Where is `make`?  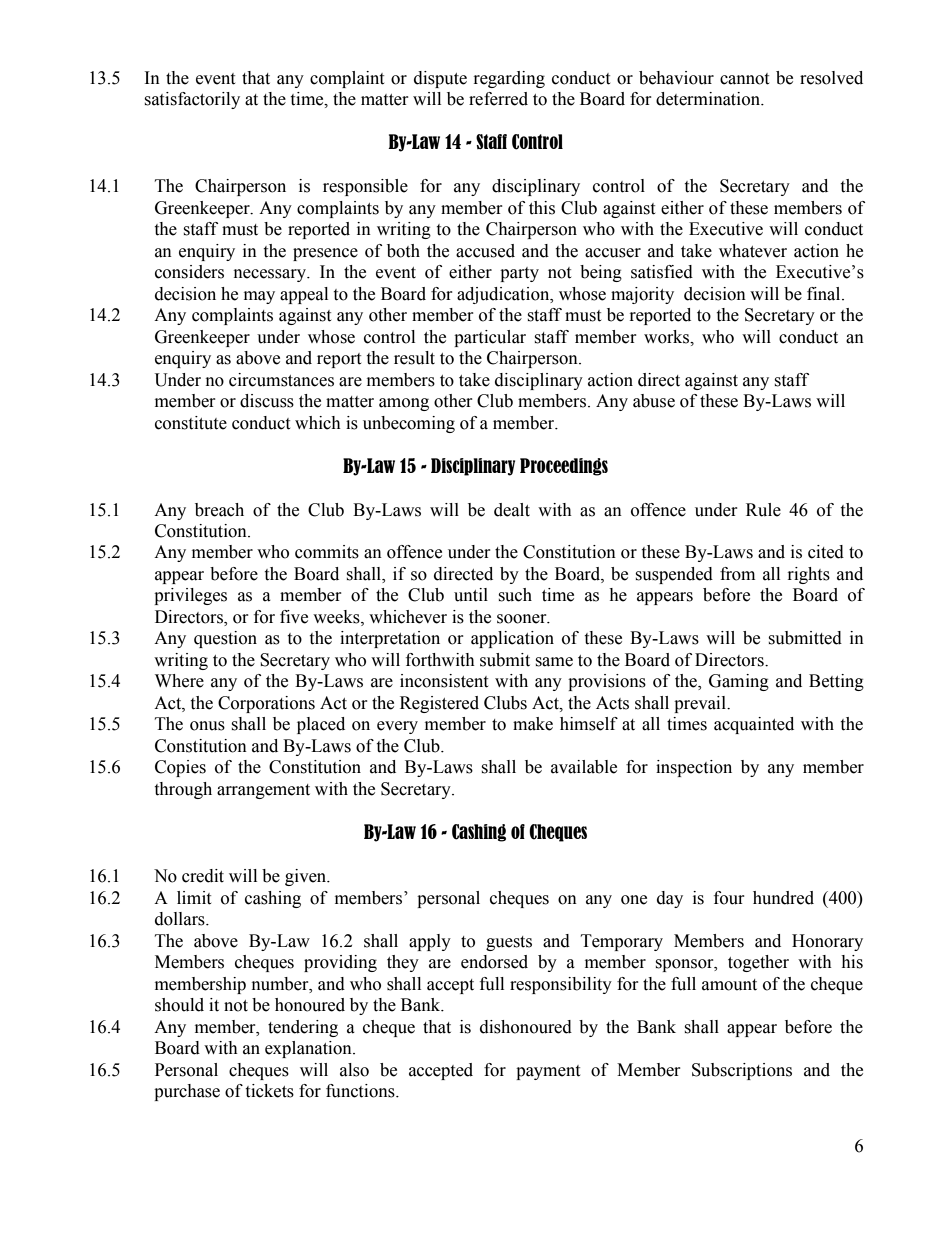
make is located at coordinates (533, 724).
